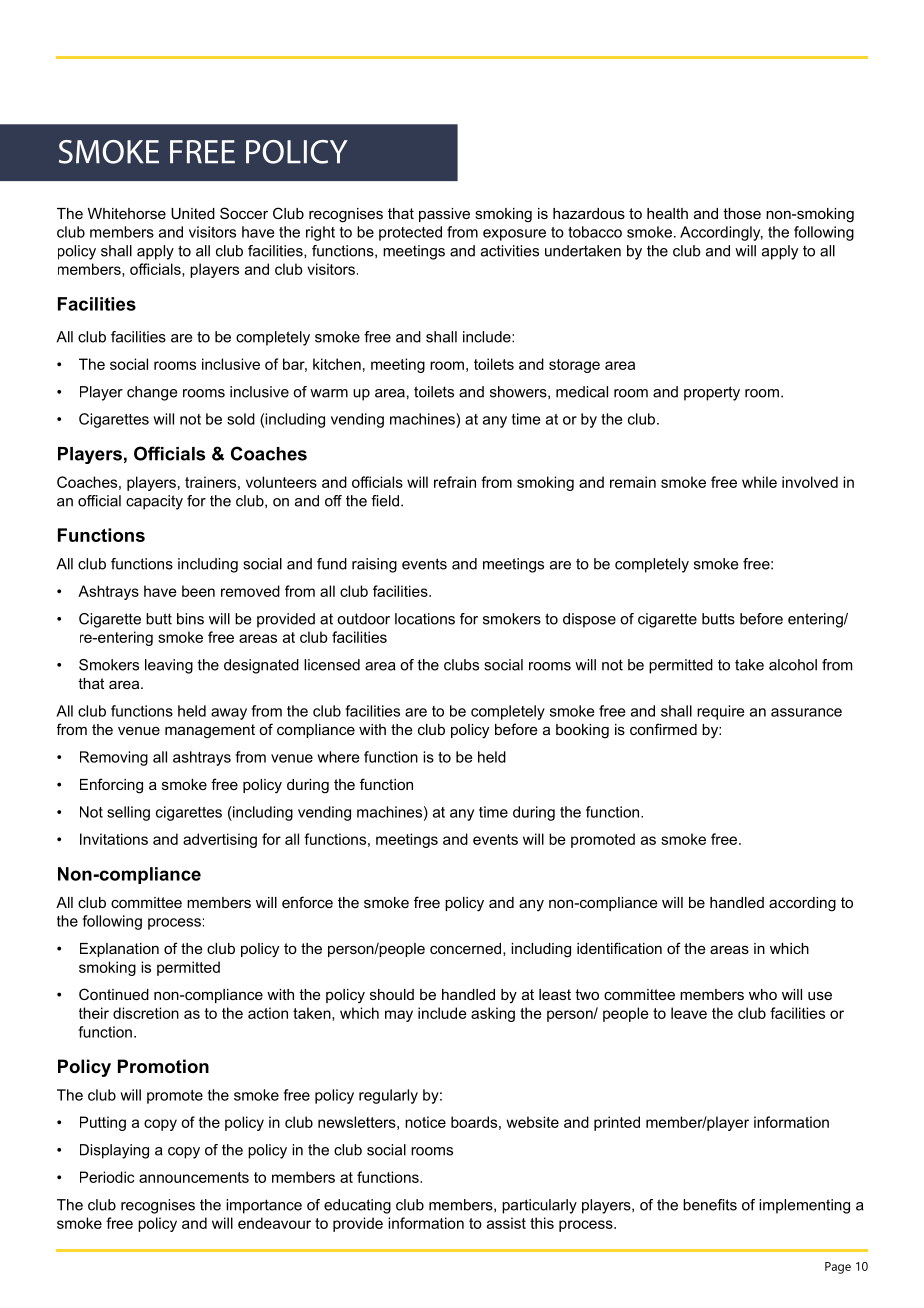 The image size is (924, 1308). Describe the element at coordinates (763, 994) in the image. I see `who` at that location.
